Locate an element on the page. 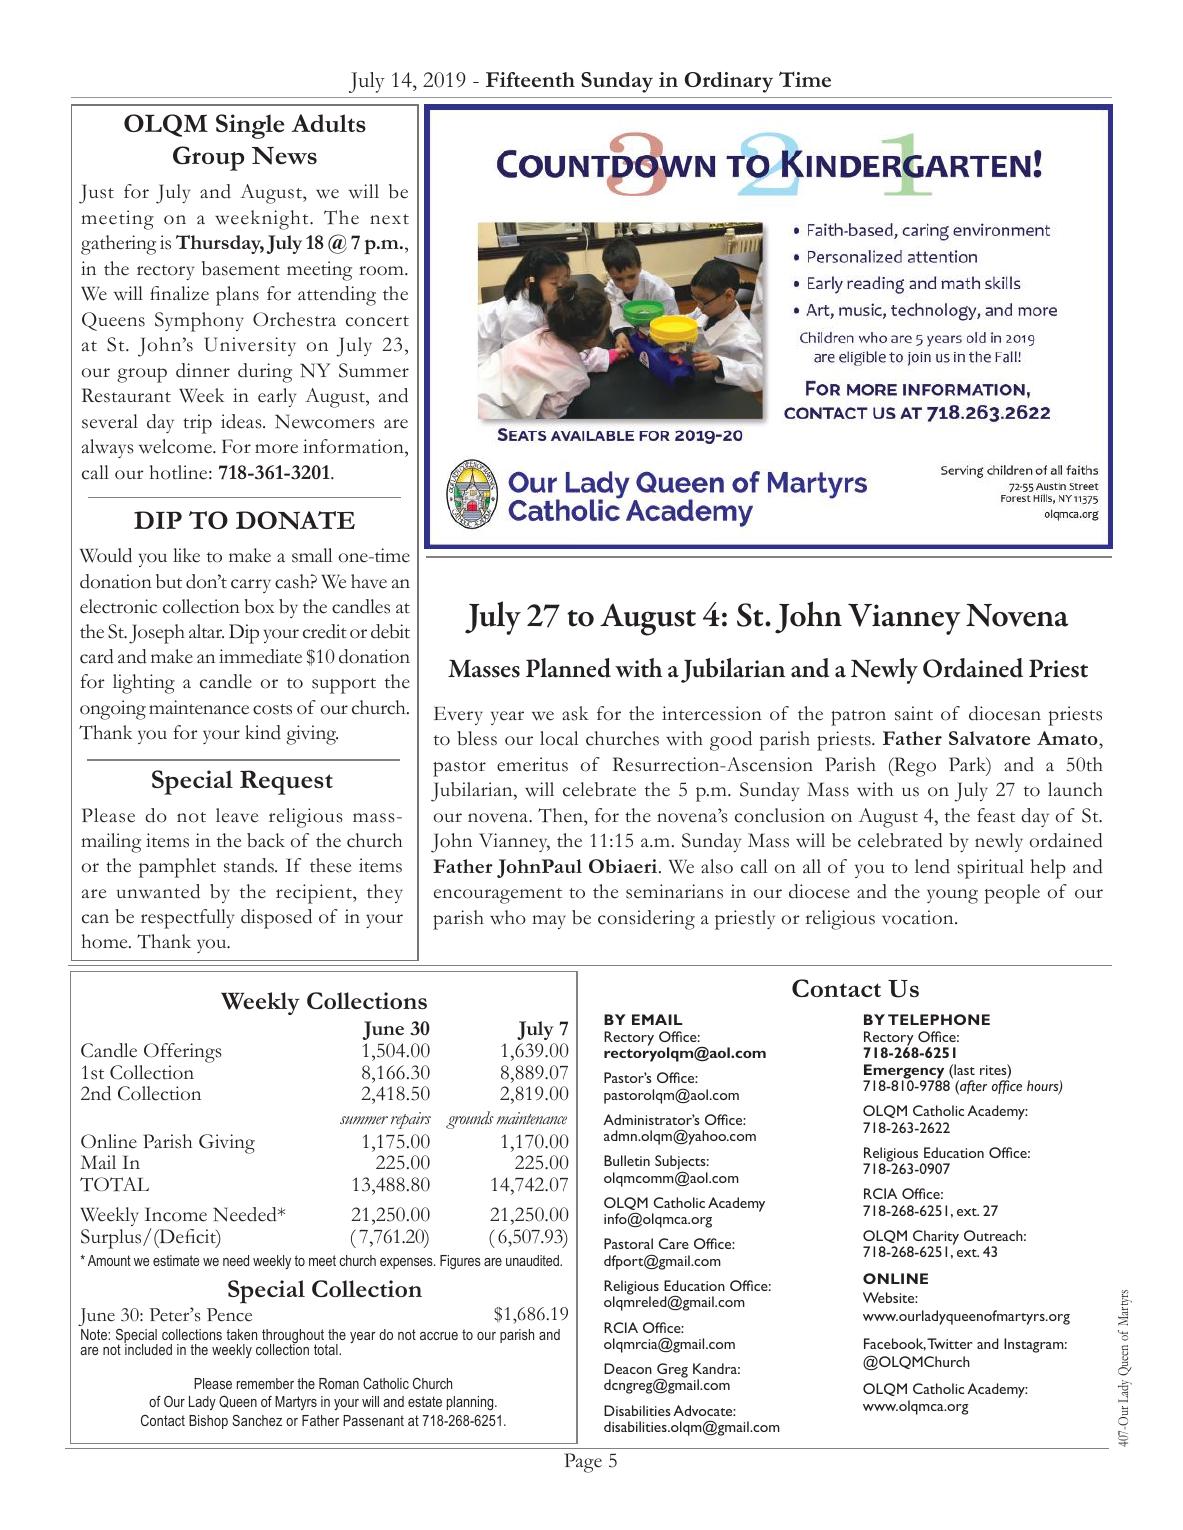 This document has height=1530, width=1183. Ordinary is located at coordinates (729, 82).
